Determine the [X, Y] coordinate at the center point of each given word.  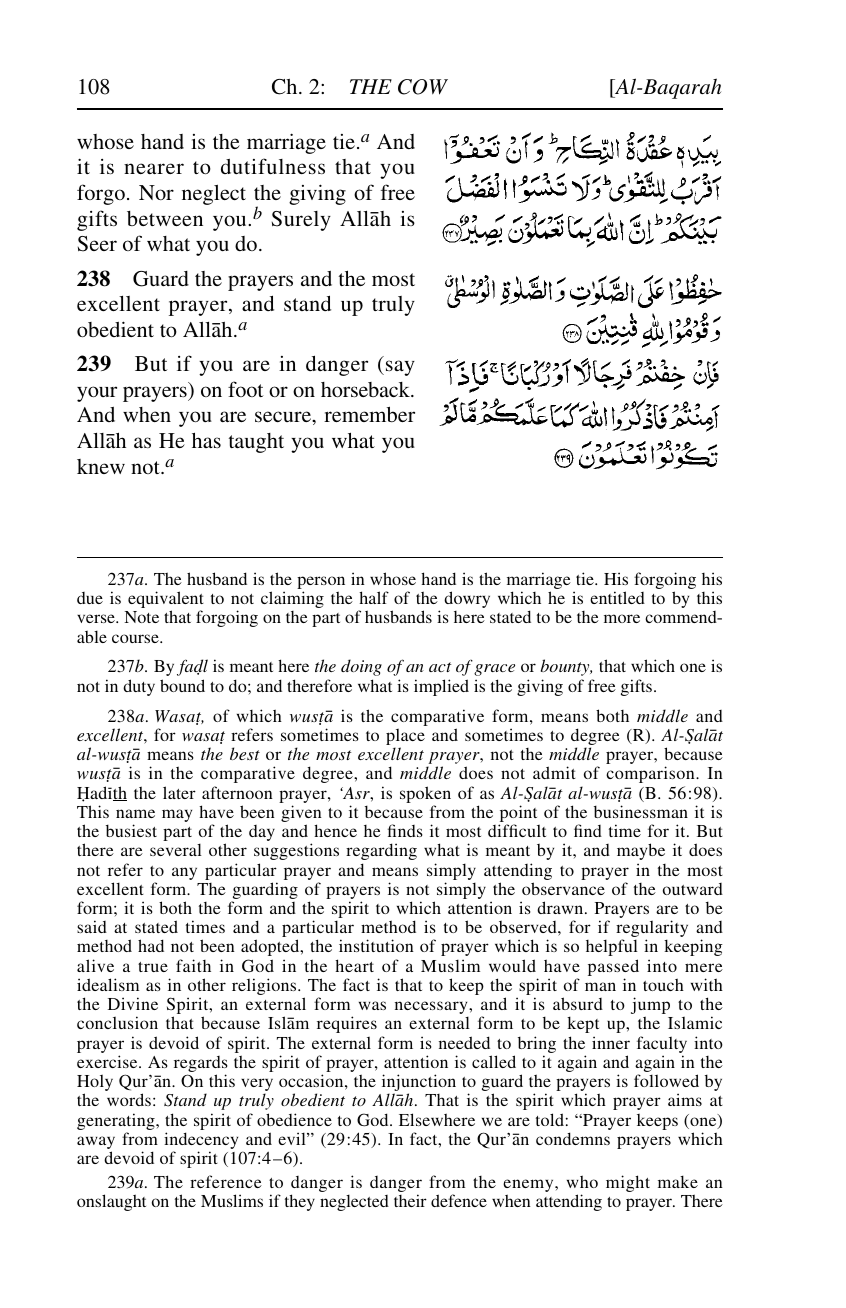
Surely [301, 221]
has [206, 440]
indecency [201, 1142]
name [135, 813]
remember [369, 414]
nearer [154, 168]
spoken [425, 794]
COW [423, 87]
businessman [641, 811]
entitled [617, 597]
